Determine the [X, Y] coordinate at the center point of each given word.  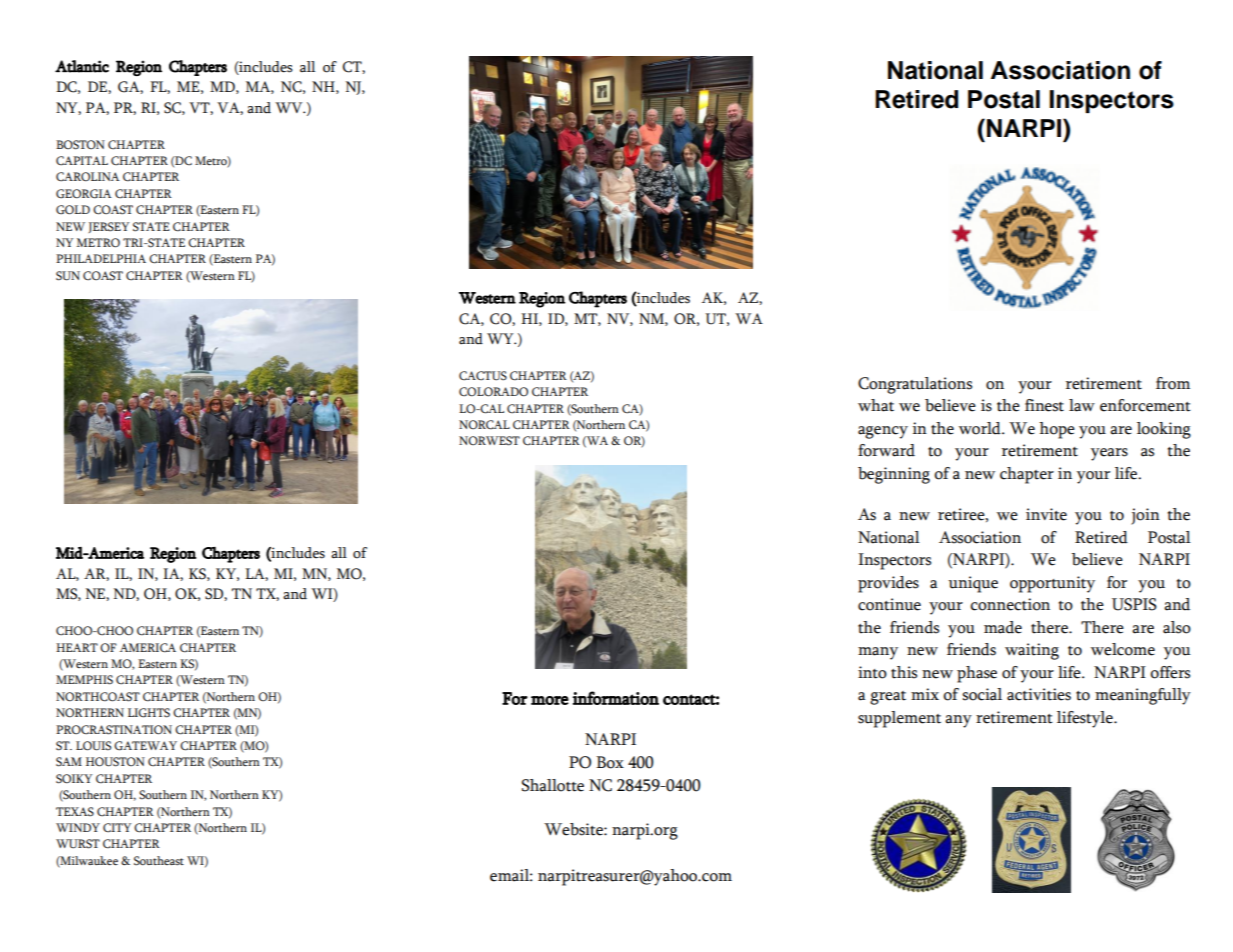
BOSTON [80, 145]
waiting [1032, 651]
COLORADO [493, 392]
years [1109, 454]
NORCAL [484, 425]
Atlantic [82, 66]
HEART [77, 647]
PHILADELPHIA [101, 258]
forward [886, 450]
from [1173, 383]
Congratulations [915, 385]
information [616, 698]
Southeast [159, 861]
